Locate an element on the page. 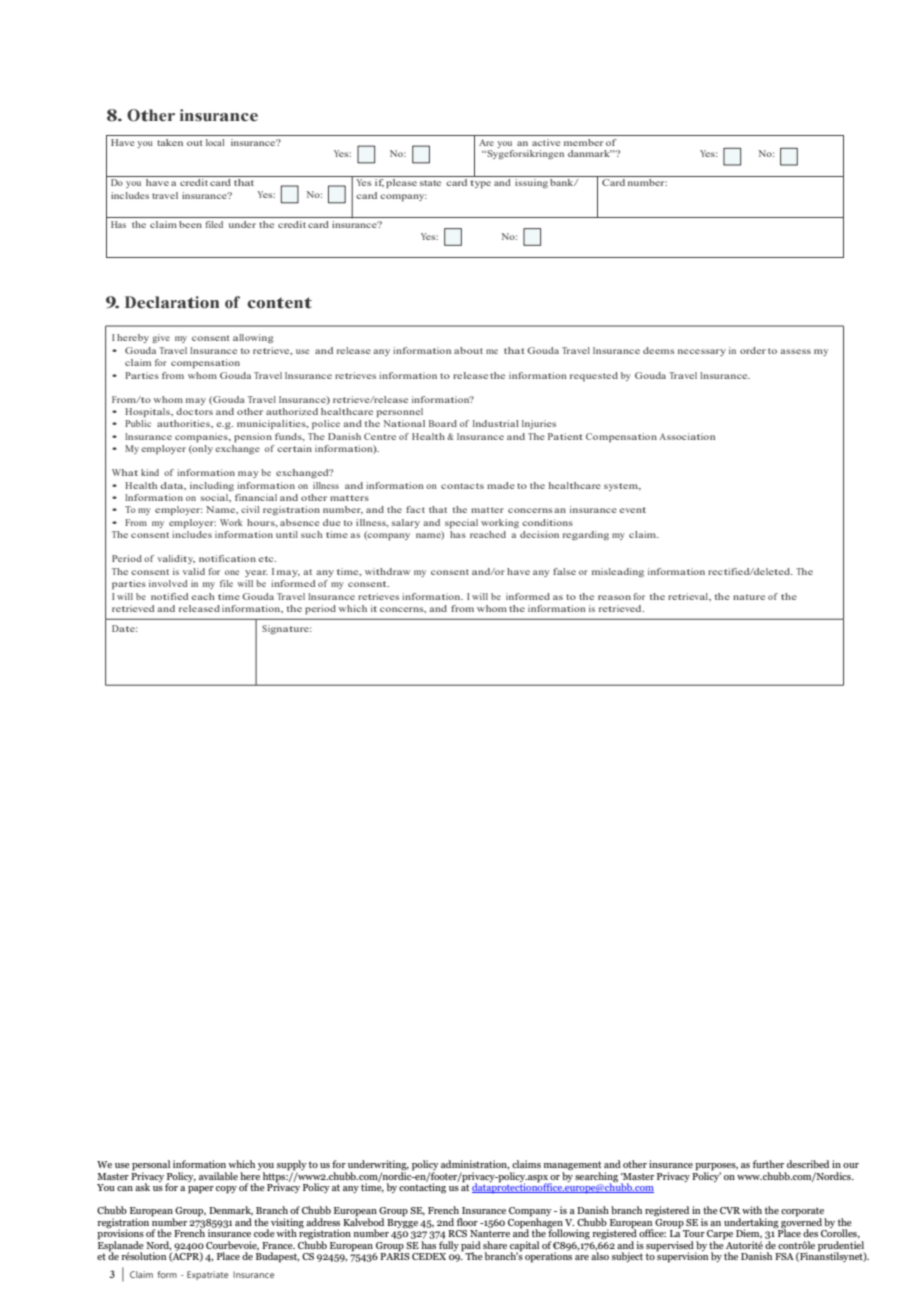 This image has height=1307, width=924. notification is located at coordinates (227, 558).
